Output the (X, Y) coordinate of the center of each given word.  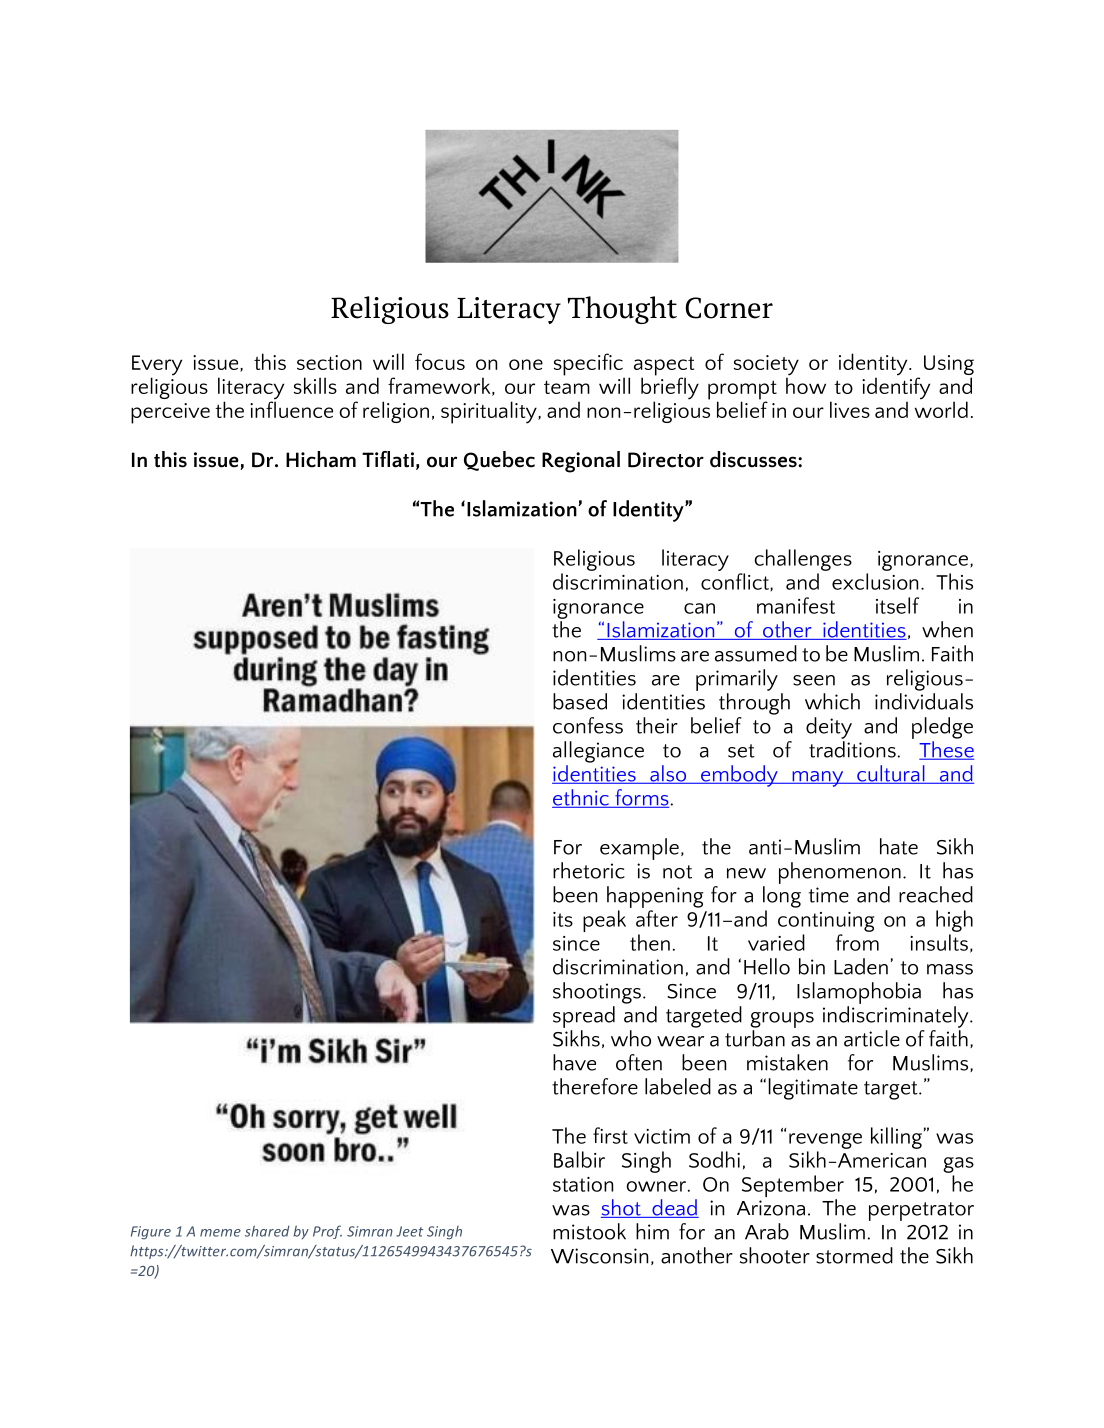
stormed (854, 1255)
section (329, 362)
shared (267, 1231)
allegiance (598, 752)
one (526, 364)
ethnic (581, 798)
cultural (891, 774)
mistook (589, 1231)
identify (896, 388)
